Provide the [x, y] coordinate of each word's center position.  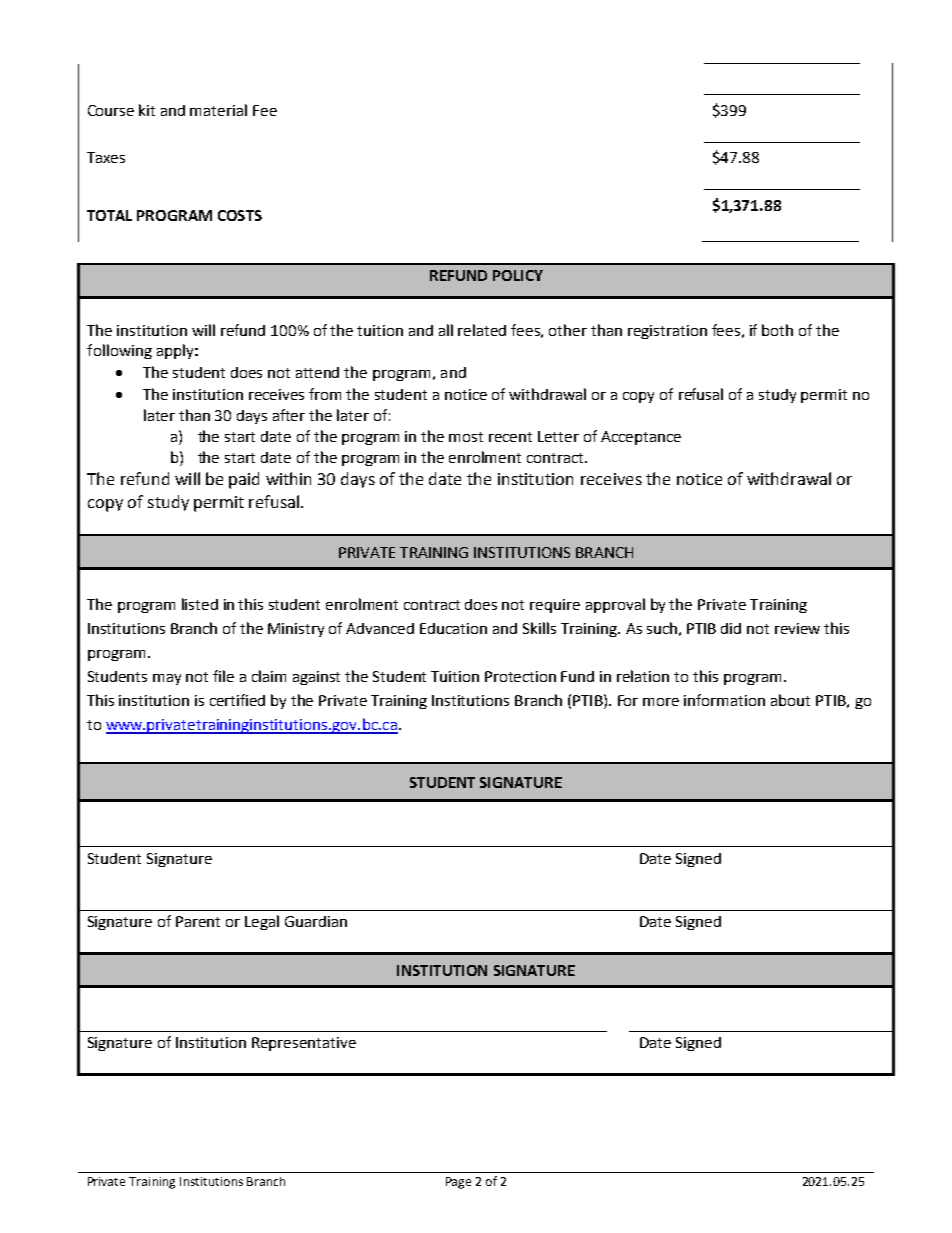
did [731, 628]
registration [667, 332]
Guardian [316, 921]
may [167, 679]
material [218, 110]
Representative [304, 1044]
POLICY [518, 275]
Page [458, 1183]
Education [453, 628]
